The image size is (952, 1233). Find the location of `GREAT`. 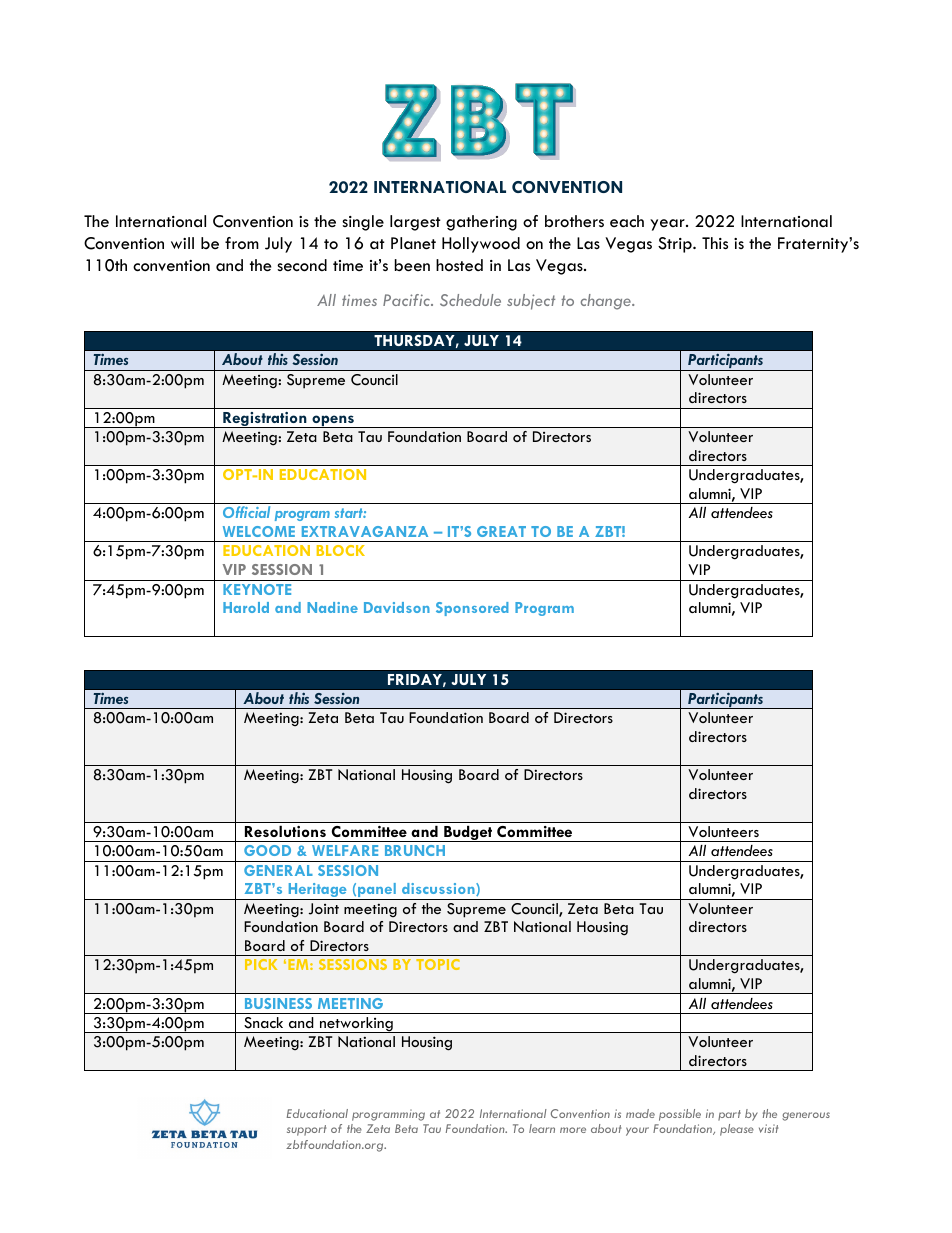

GREAT is located at coordinates (501, 531).
